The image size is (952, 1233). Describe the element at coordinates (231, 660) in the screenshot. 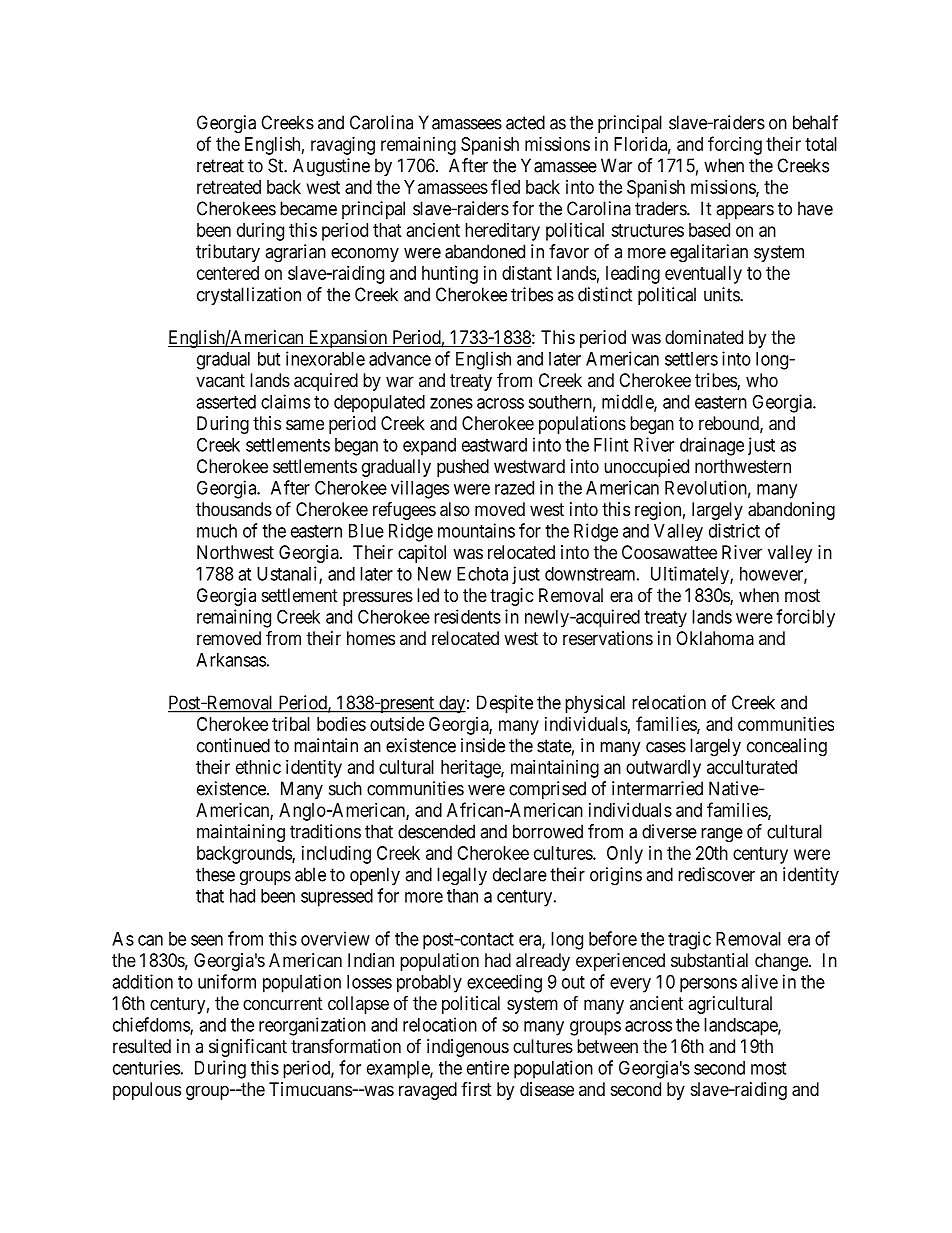

I see `Arkansas` at that location.
